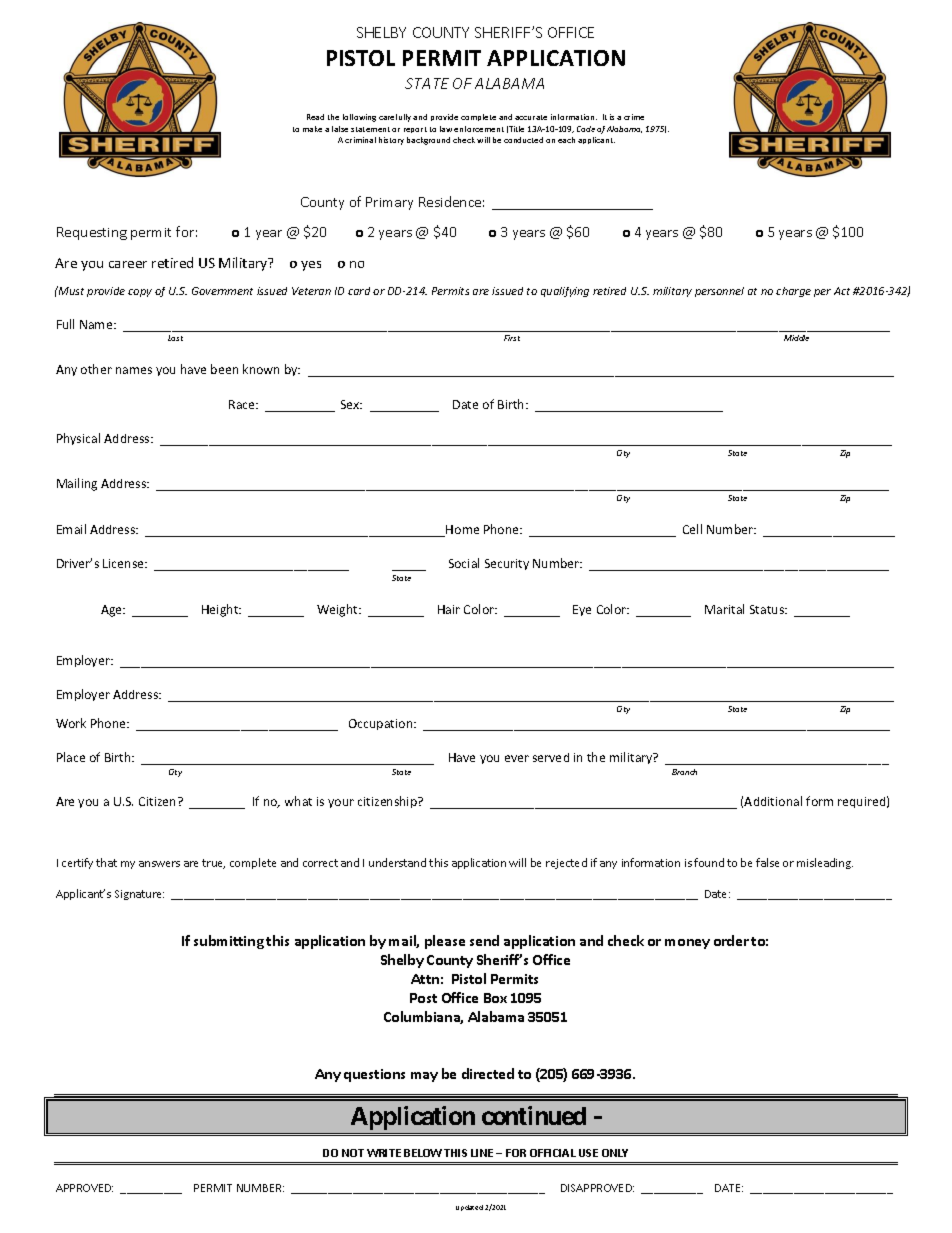  I want to click on Status, so click(768, 609).
